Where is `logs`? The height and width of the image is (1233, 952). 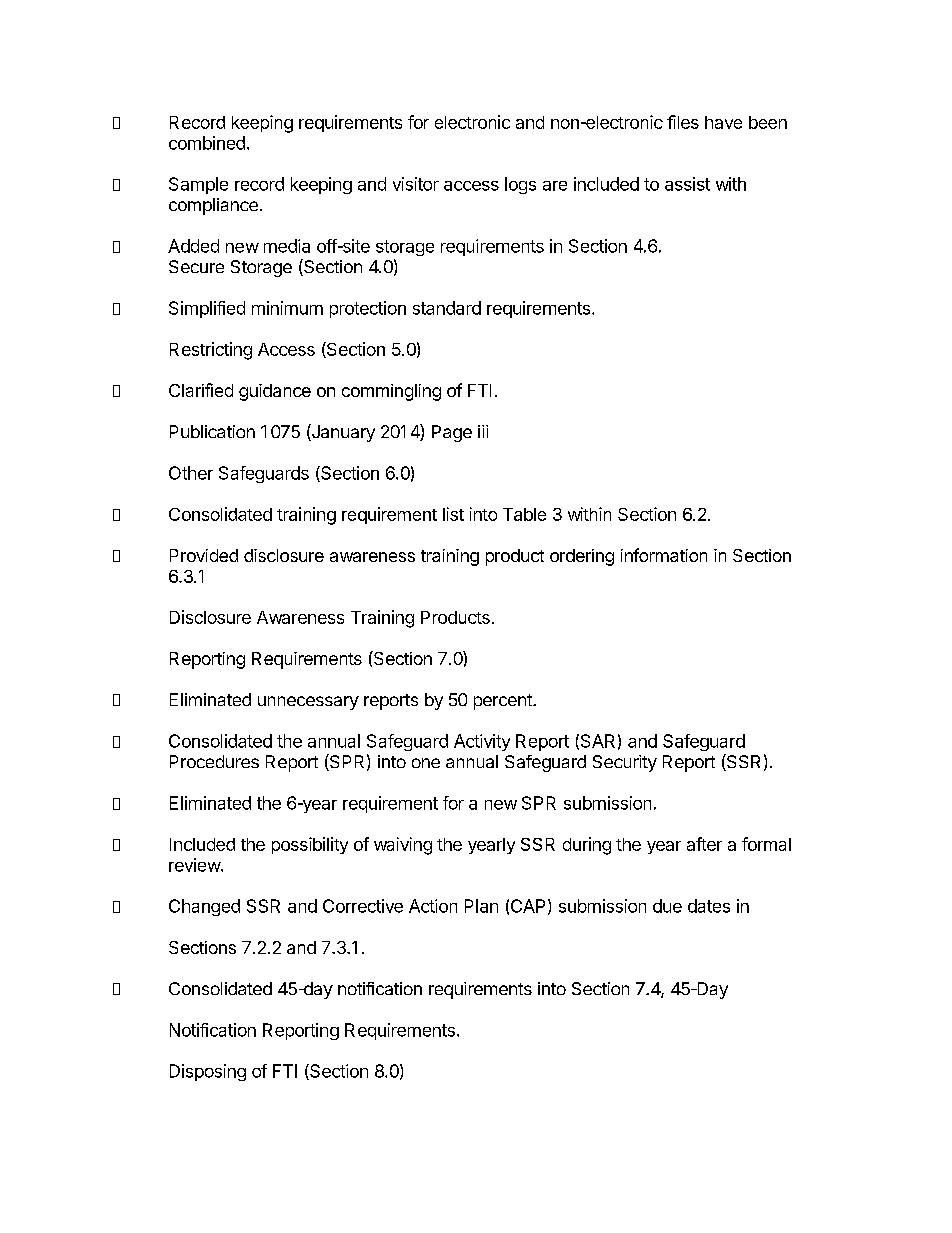 logs is located at coordinates (520, 185).
